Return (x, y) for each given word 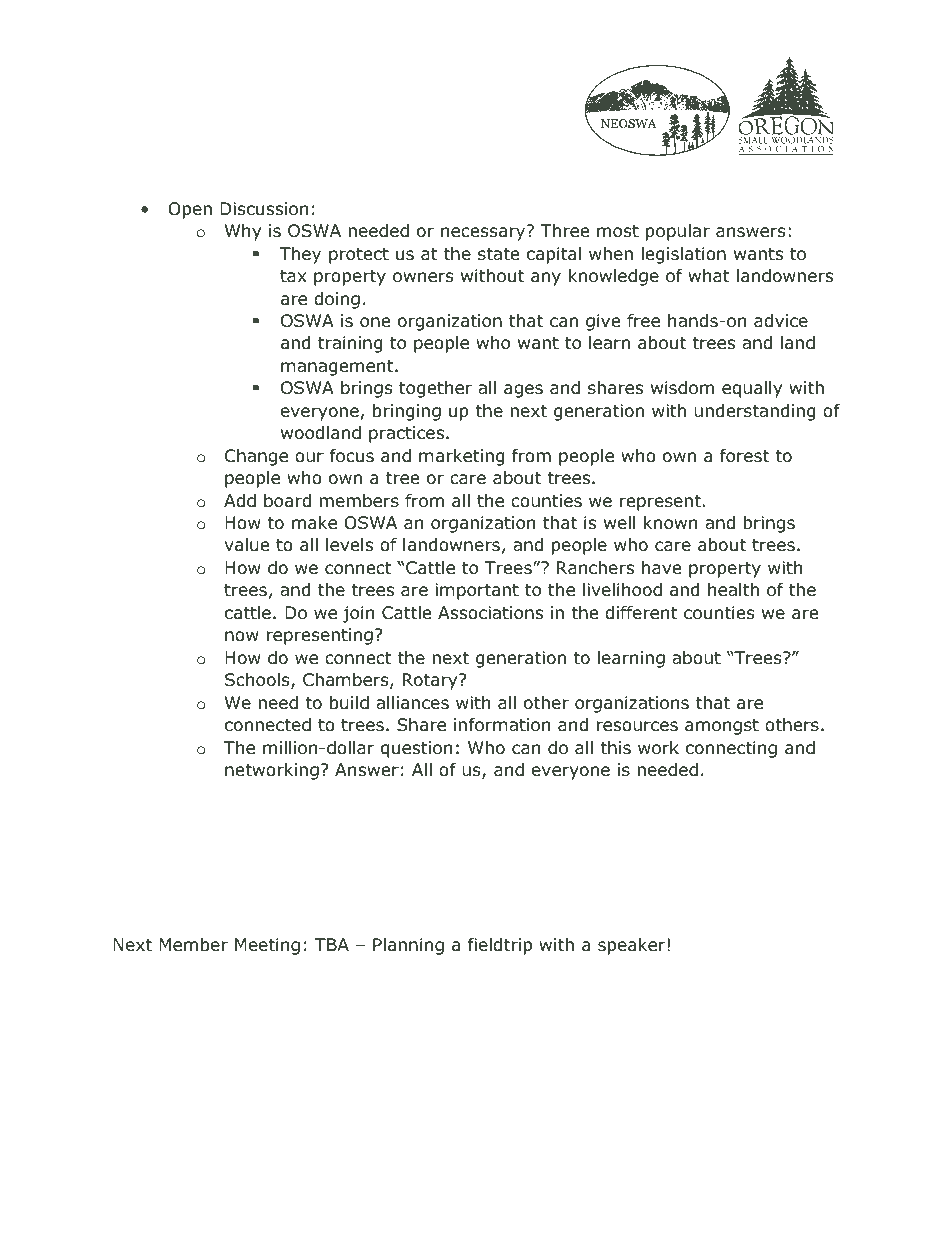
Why (243, 232)
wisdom (682, 388)
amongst (722, 727)
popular (678, 232)
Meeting (267, 946)
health (733, 590)
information (502, 725)
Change (256, 457)
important (477, 591)
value (247, 545)
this (615, 747)
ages (523, 391)
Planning (408, 946)
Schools (258, 681)
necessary (484, 233)
